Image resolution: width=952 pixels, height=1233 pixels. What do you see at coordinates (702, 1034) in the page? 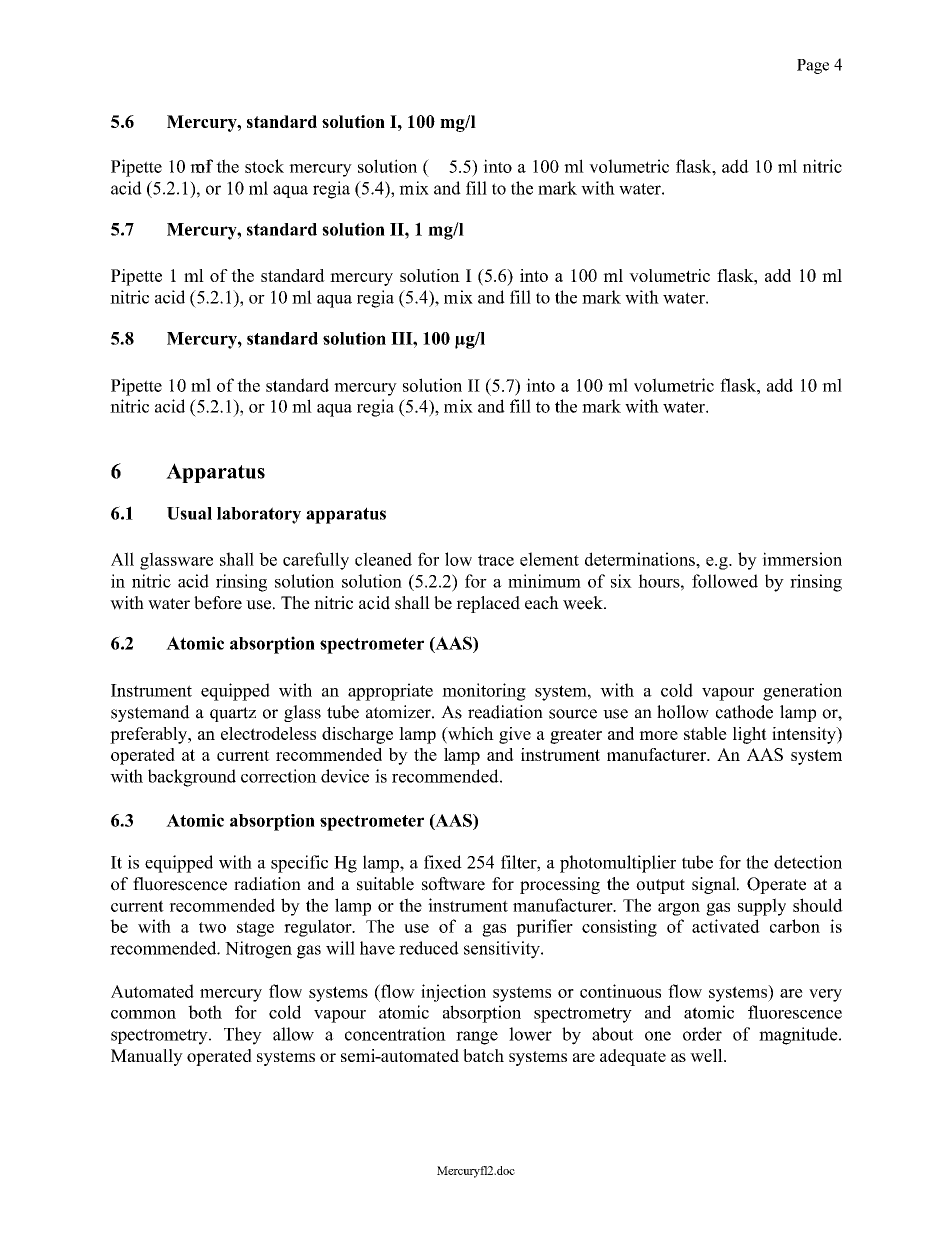
I see `order` at bounding box center [702, 1034].
